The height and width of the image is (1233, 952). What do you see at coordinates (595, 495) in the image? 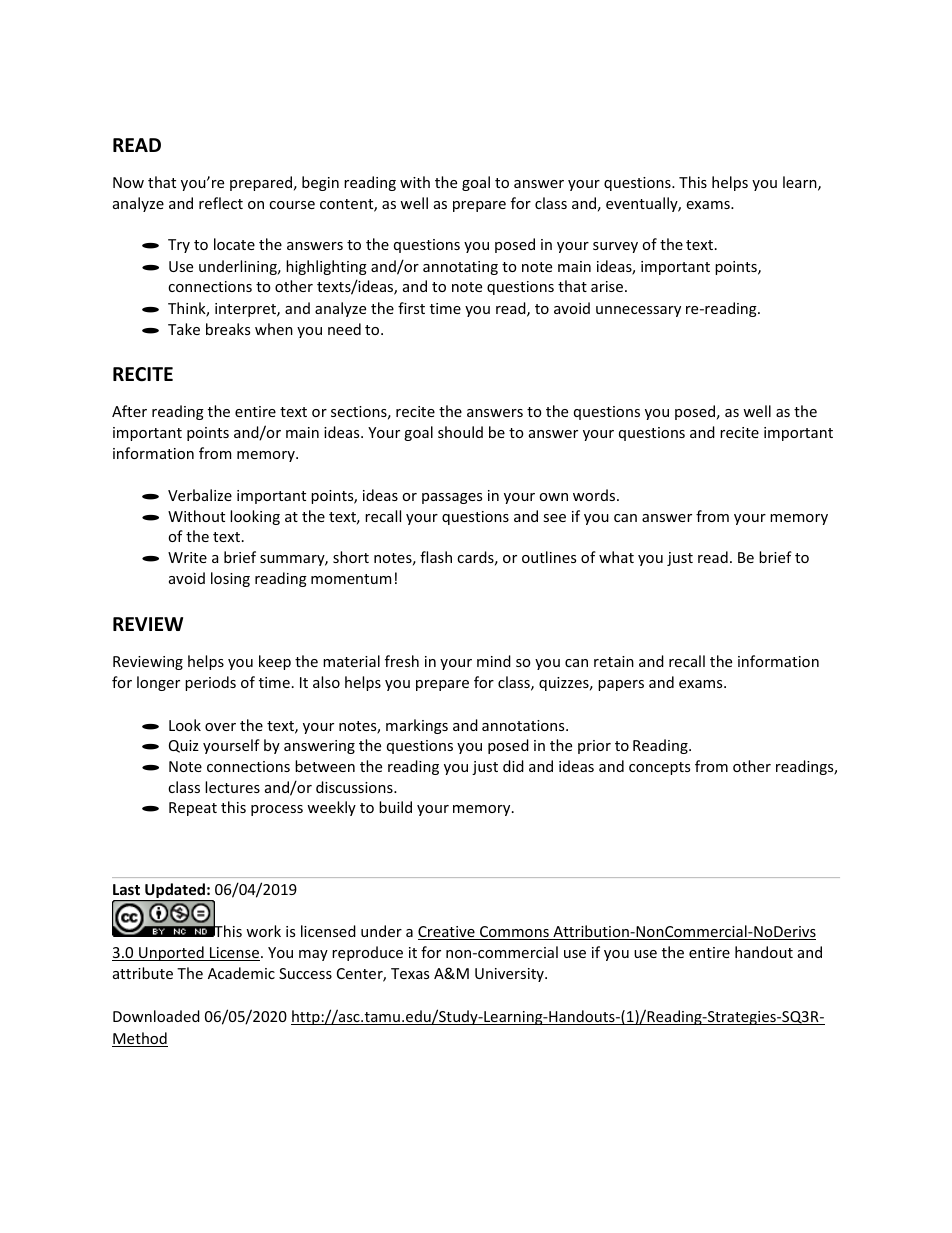
I see `words` at bounding box center [595, 495].
